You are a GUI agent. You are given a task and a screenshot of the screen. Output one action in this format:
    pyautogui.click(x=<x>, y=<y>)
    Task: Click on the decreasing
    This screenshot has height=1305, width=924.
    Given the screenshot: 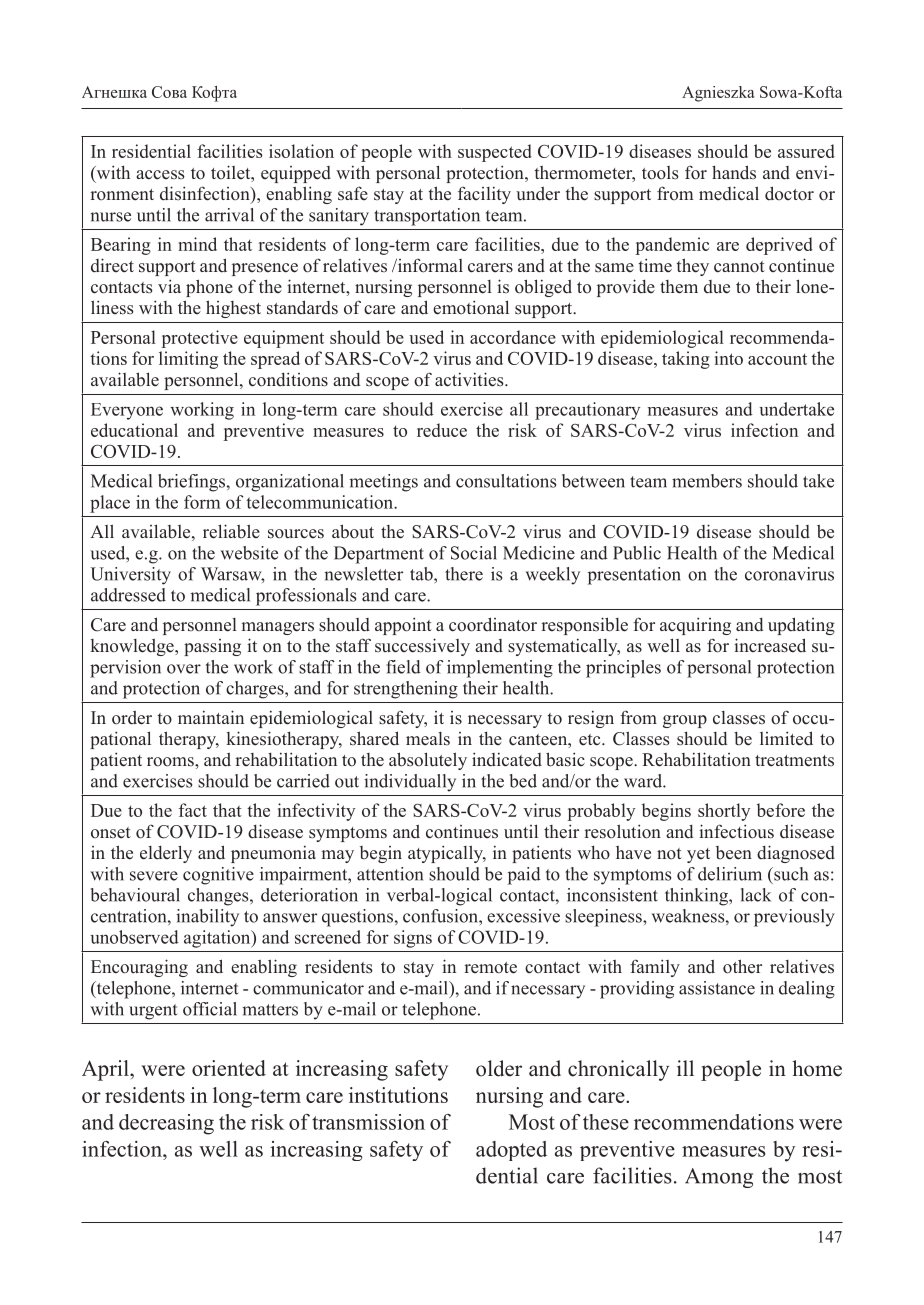 What is the action you would take?
    pyautogui.click(x=166, y=1124)
